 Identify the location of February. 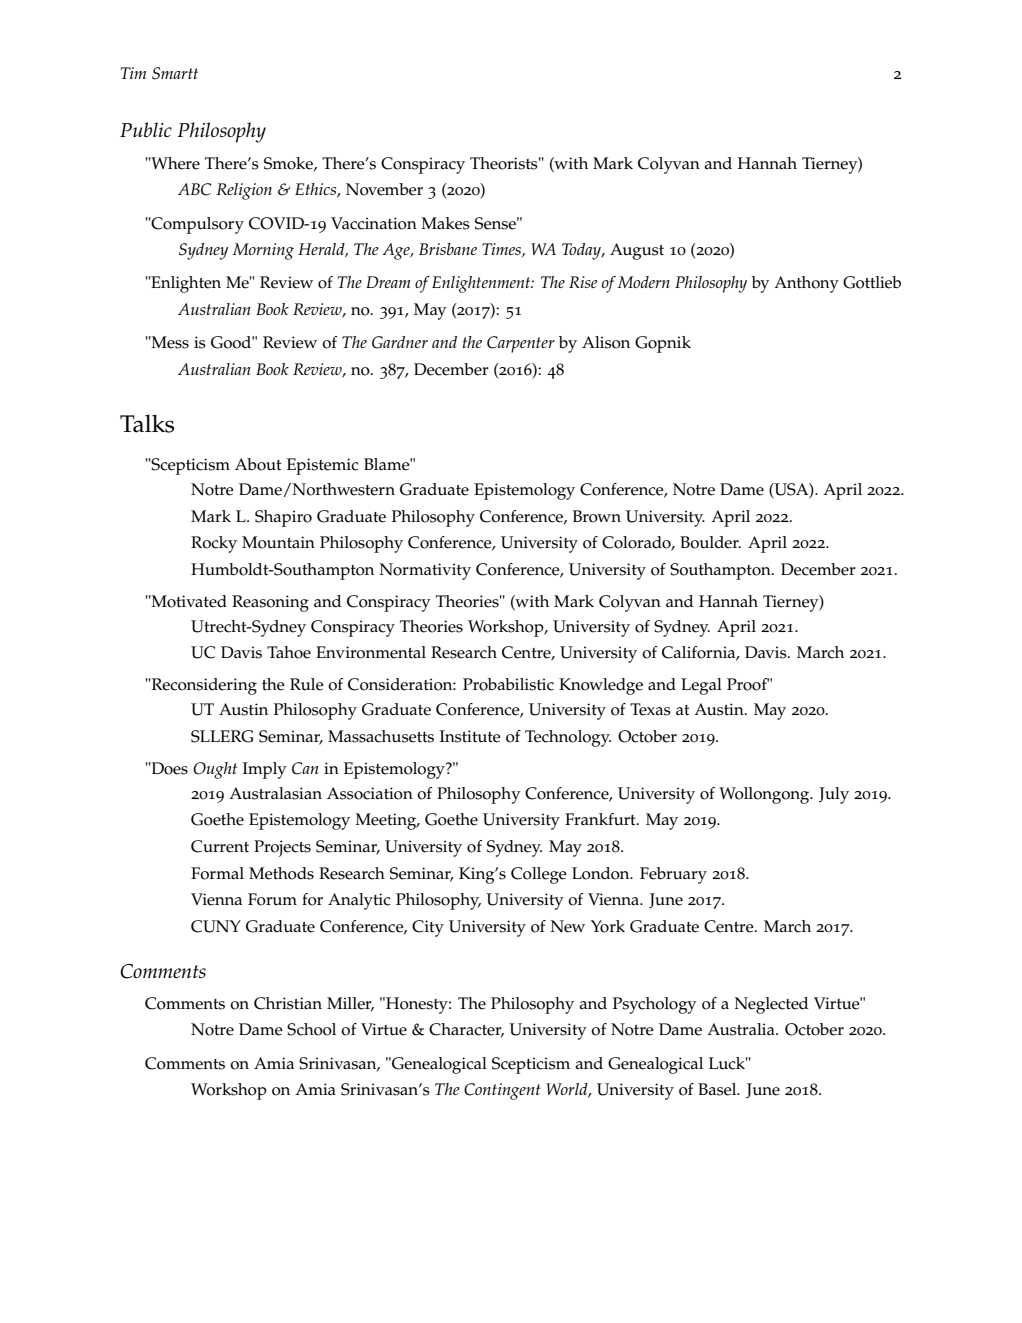
(673, 875).
